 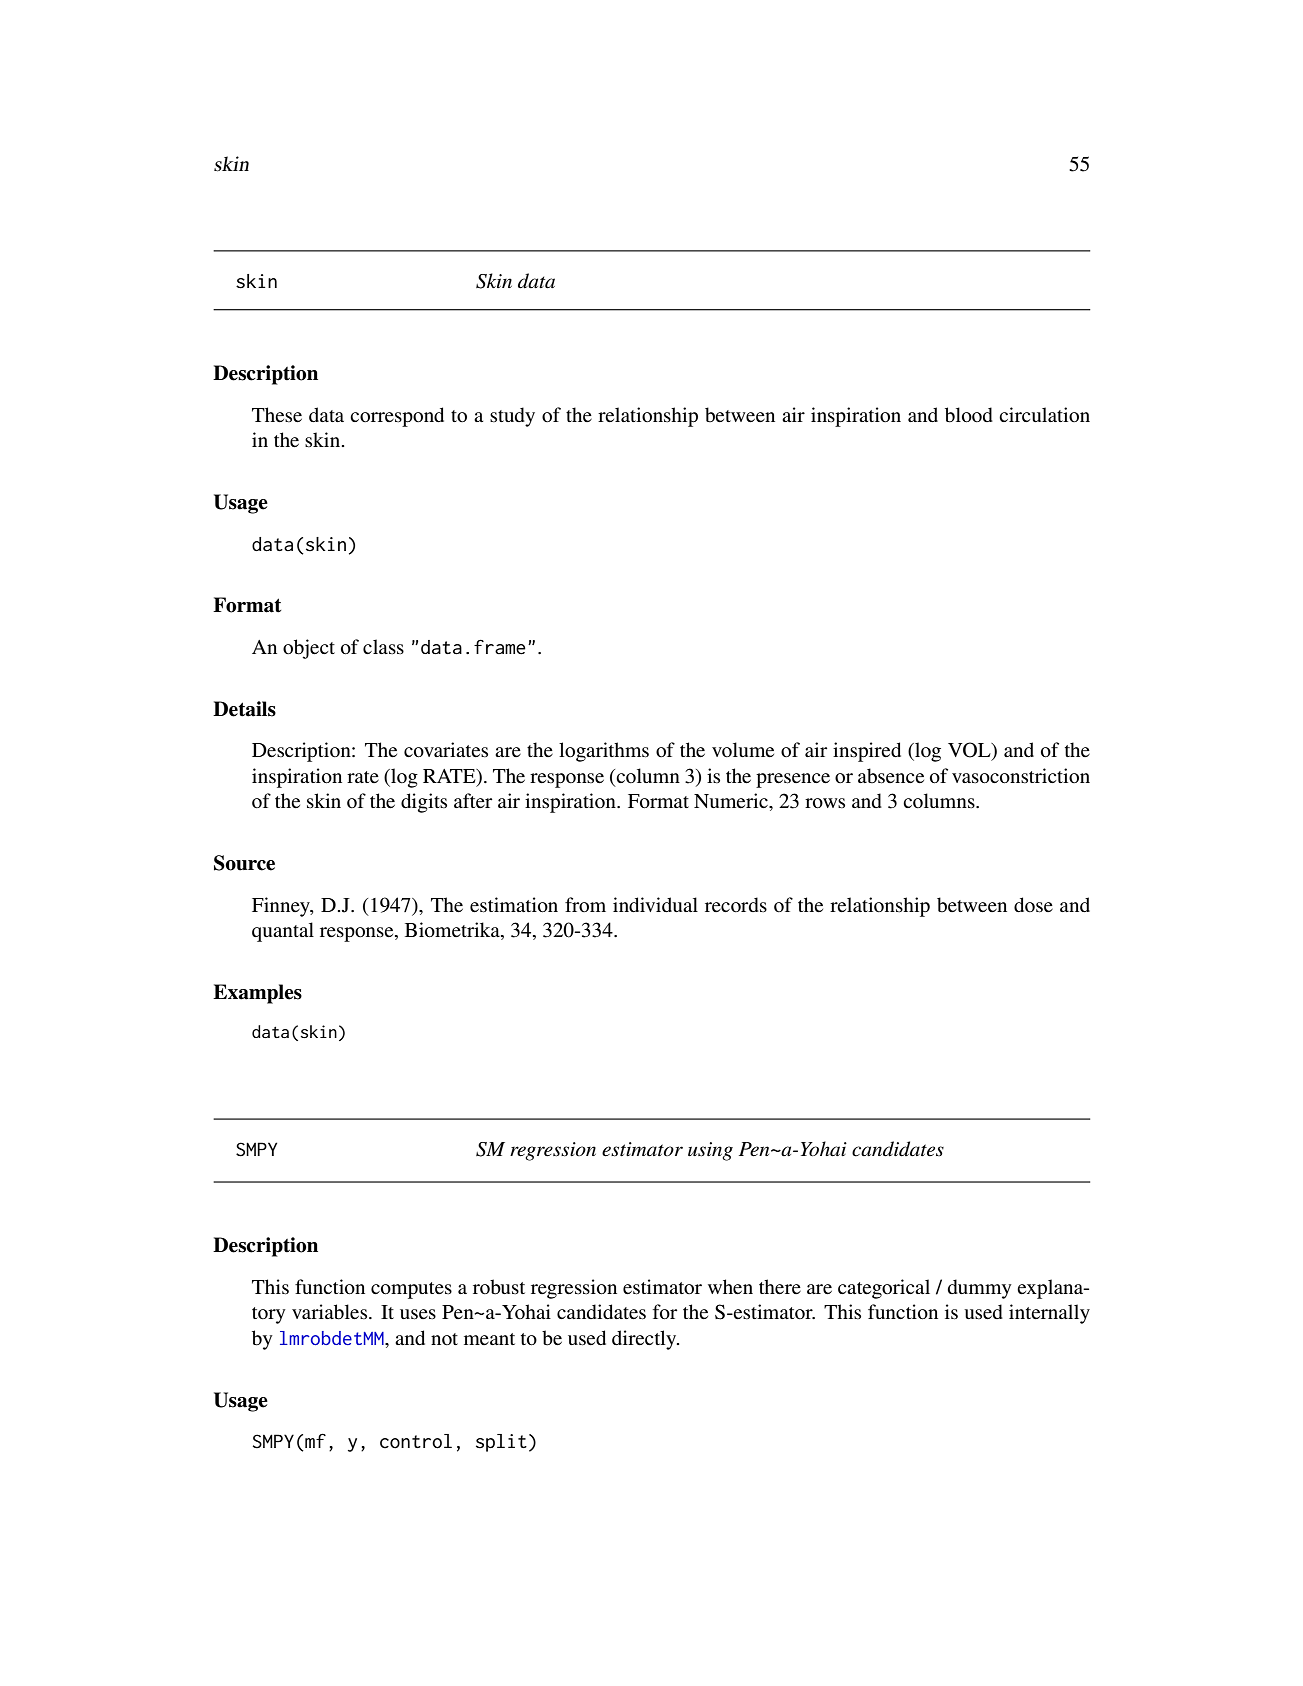 I want to click on blood, so click(x=969, y=415).
